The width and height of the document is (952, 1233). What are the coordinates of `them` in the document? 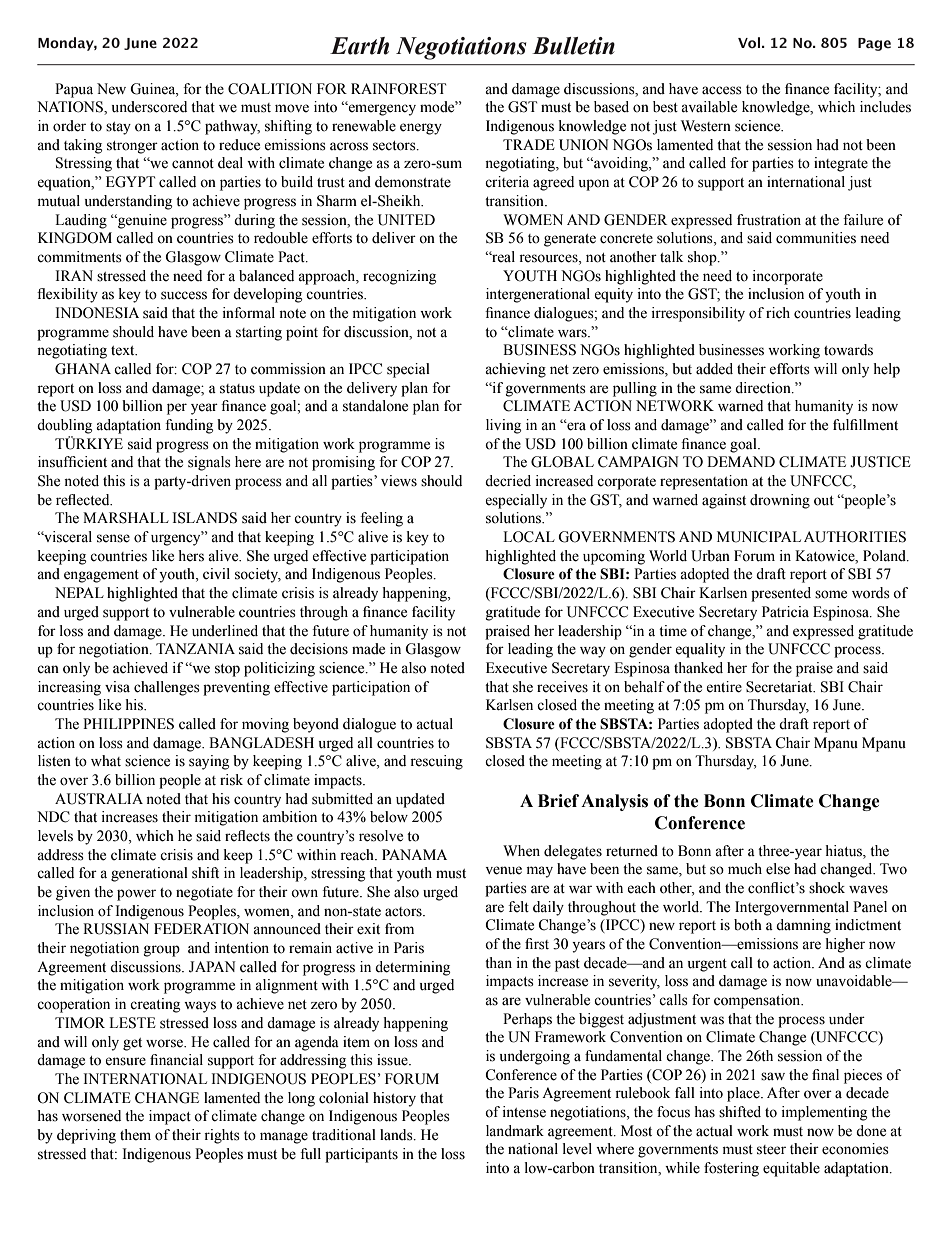 It's located at (135, 1135).
